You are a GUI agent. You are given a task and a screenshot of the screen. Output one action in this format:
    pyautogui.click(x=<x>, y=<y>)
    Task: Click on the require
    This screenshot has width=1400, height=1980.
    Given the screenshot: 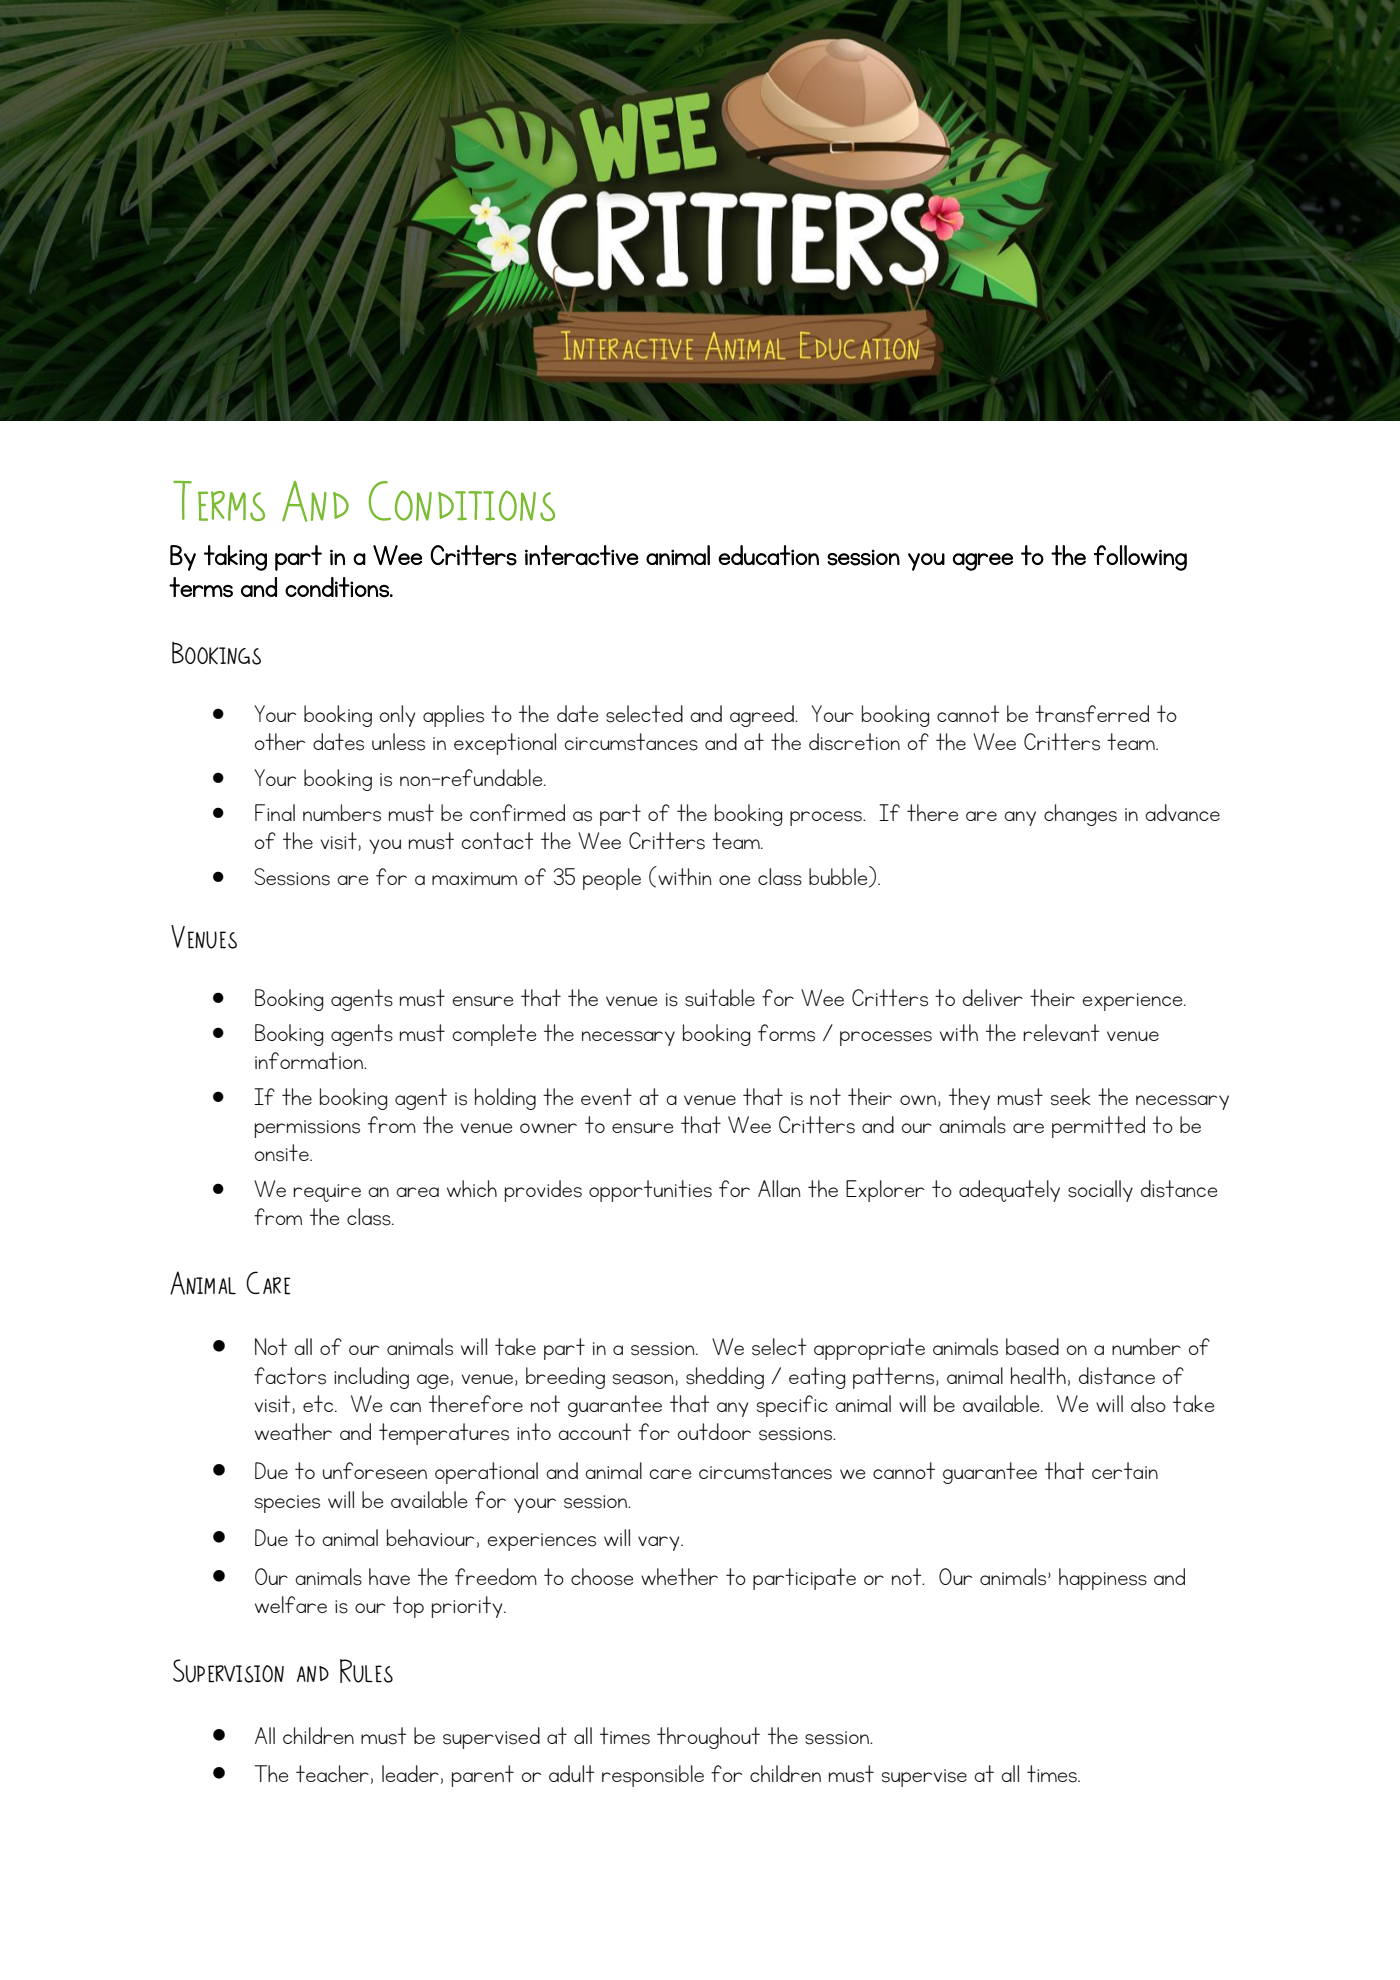 What is the action you would take?
    pyautogui.click(x=327, y=1193)
